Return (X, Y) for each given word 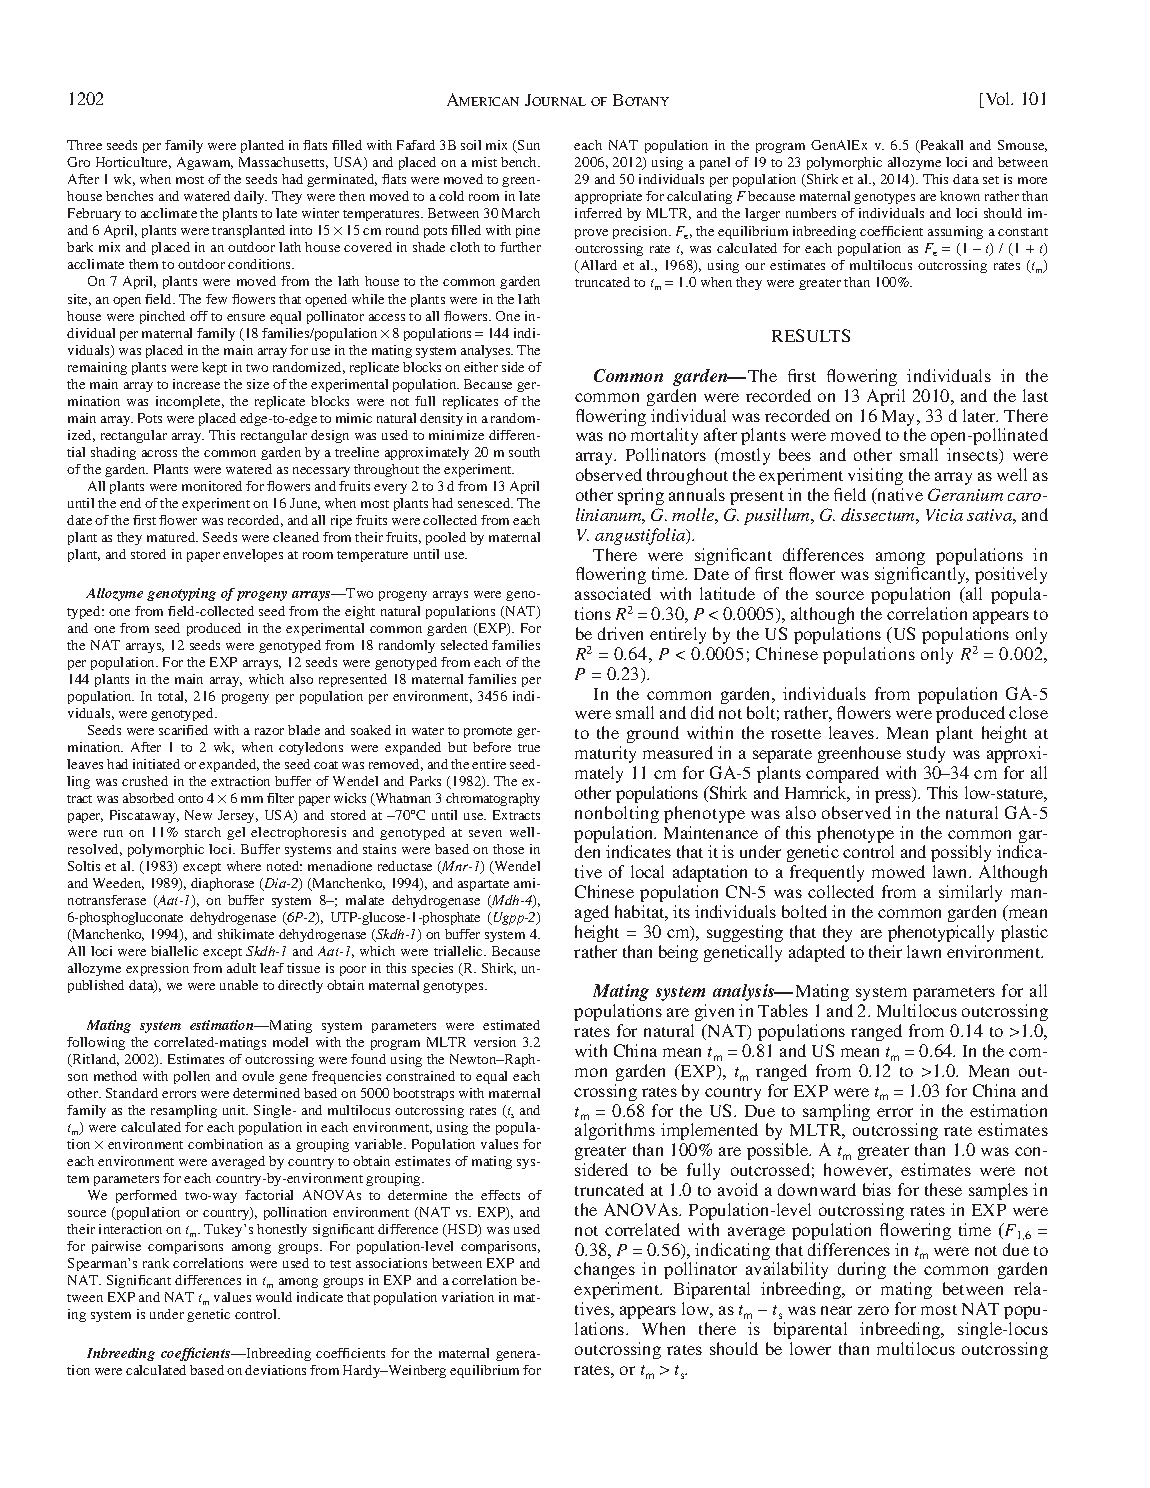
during (862, 1270)
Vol (998, 100)
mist (484, 162)
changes (604, 1272)
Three (84, 145)
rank (156, 1263)
